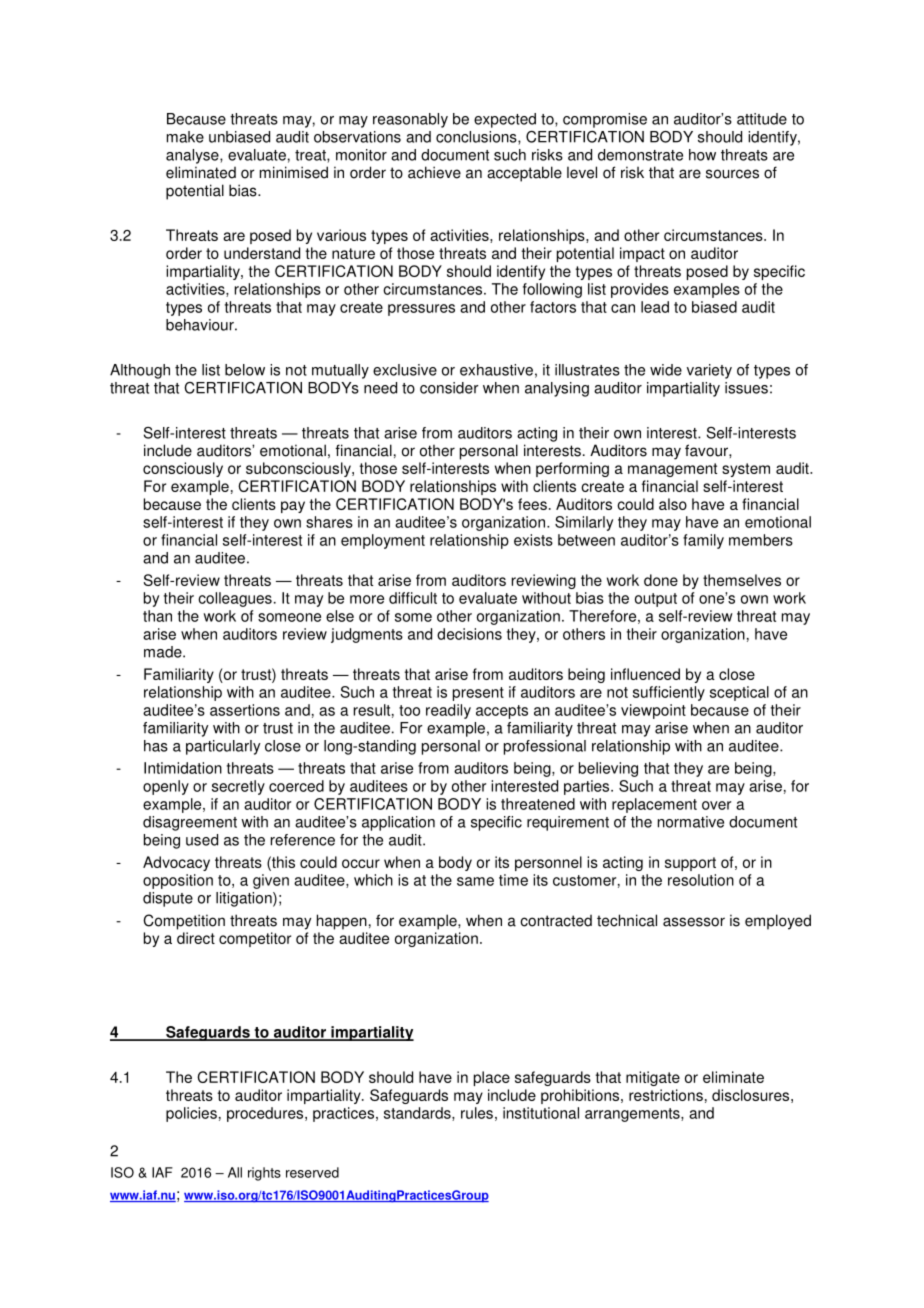 This image has height=1308, width=924. What do you see at coordinates (694, 922) in the image?
I see `assessor` at bounding box center [694, 922].
